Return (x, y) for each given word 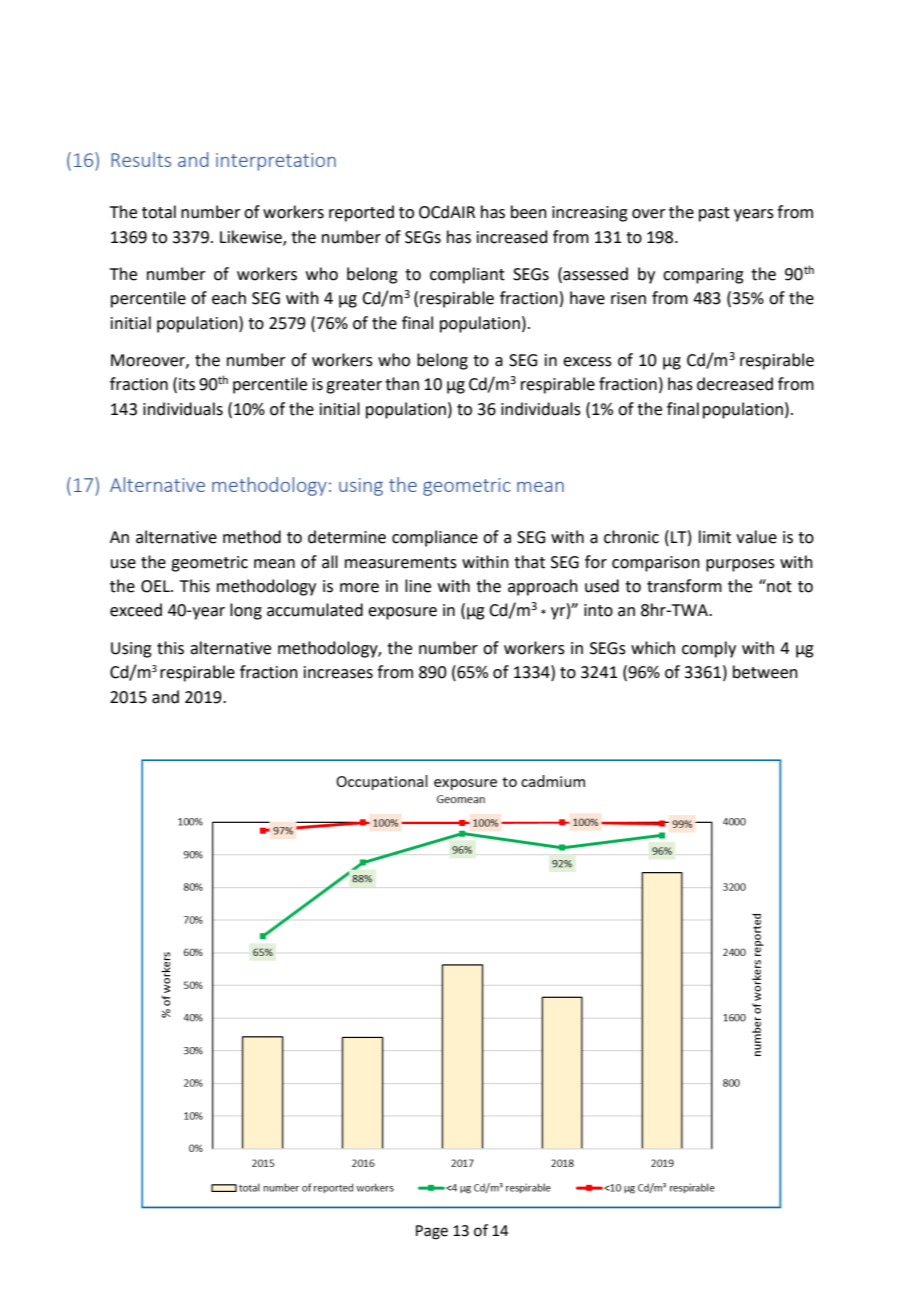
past (714, 214)
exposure (402, 613)
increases (338, 672)
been (529, 212)
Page (432, 1232)
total (159, 212)
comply (709, 649)
